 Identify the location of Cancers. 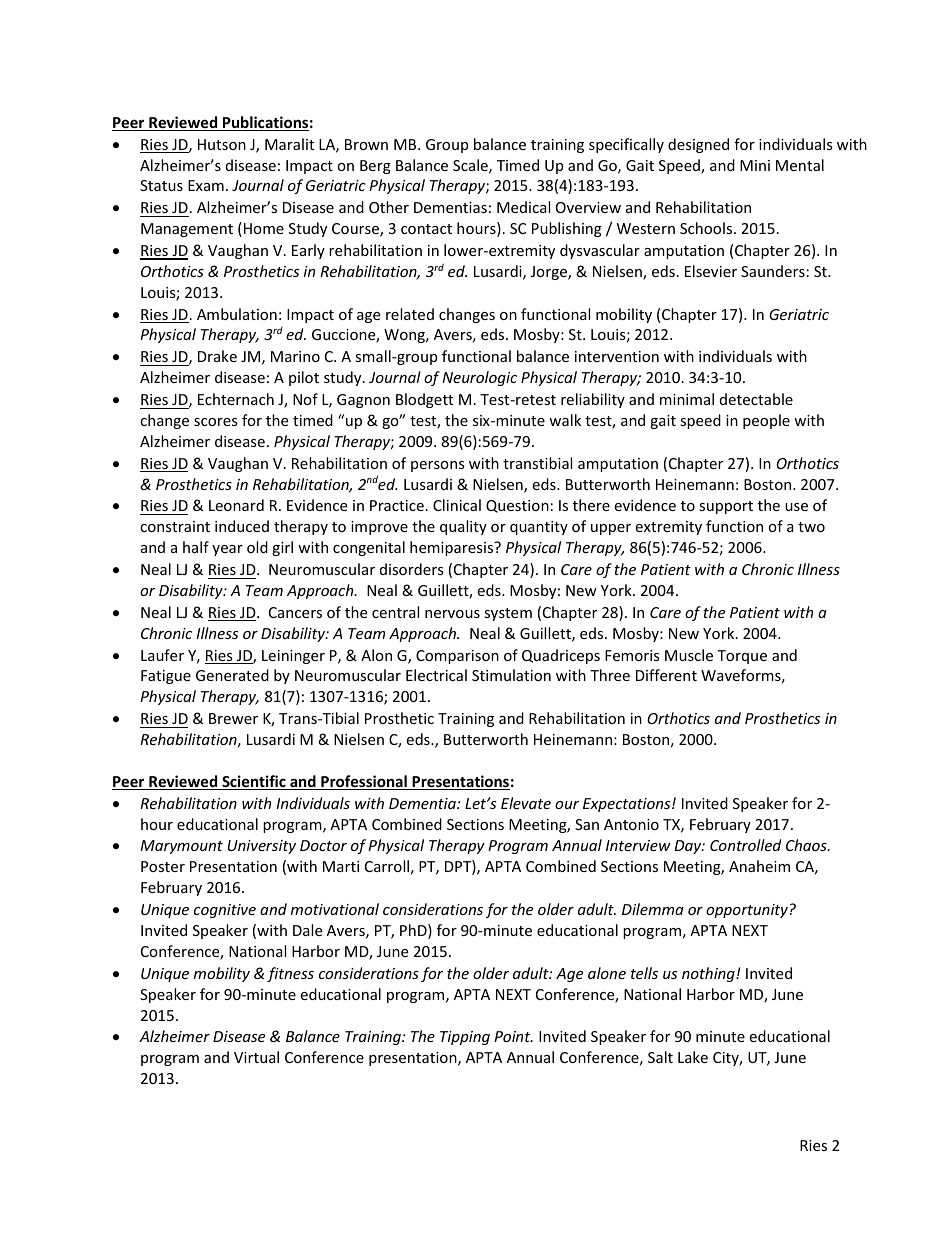
(295, 612).
